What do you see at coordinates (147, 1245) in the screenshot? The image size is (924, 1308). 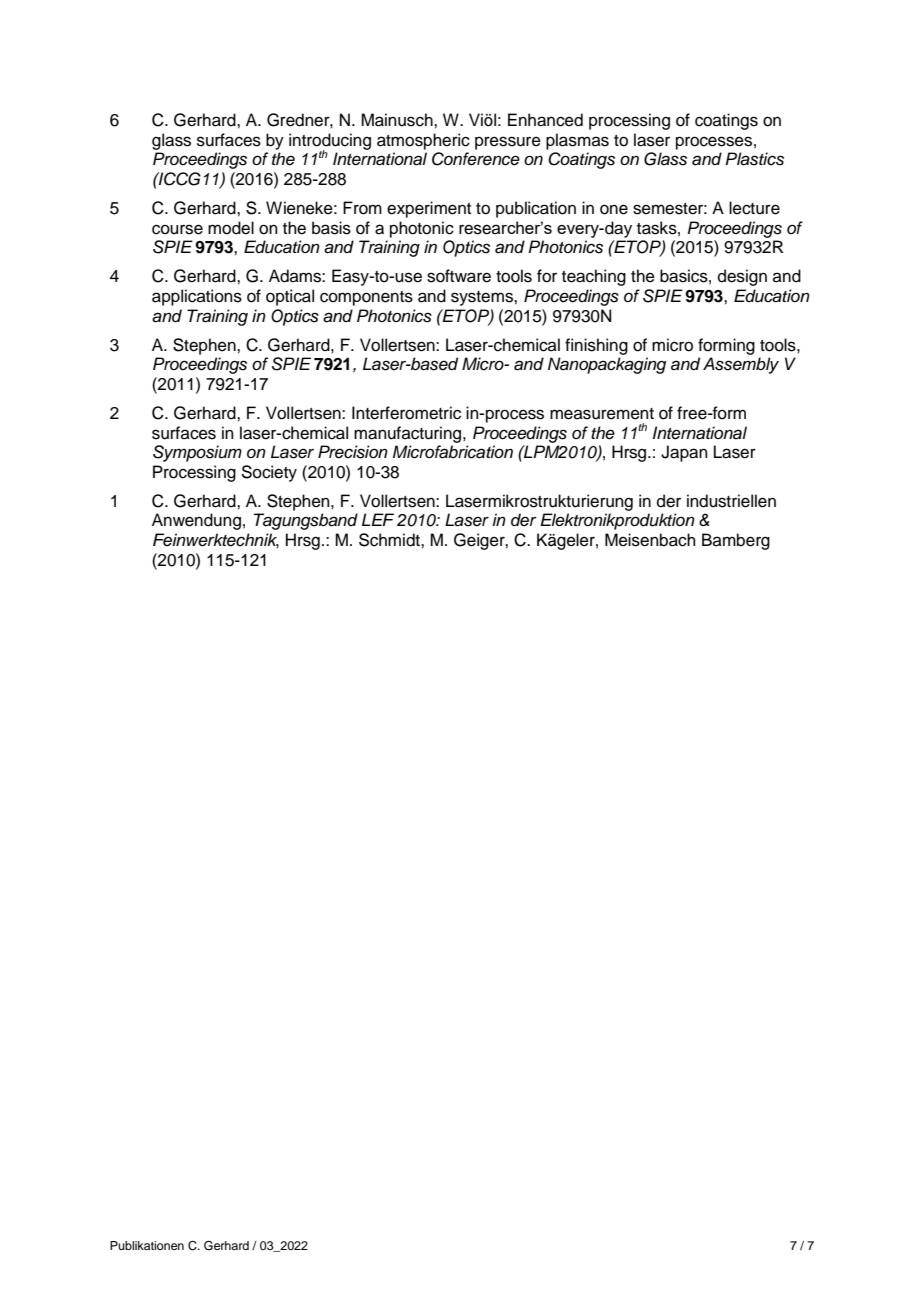 I see `Publikationen` at bounding box center [147, 1245].
